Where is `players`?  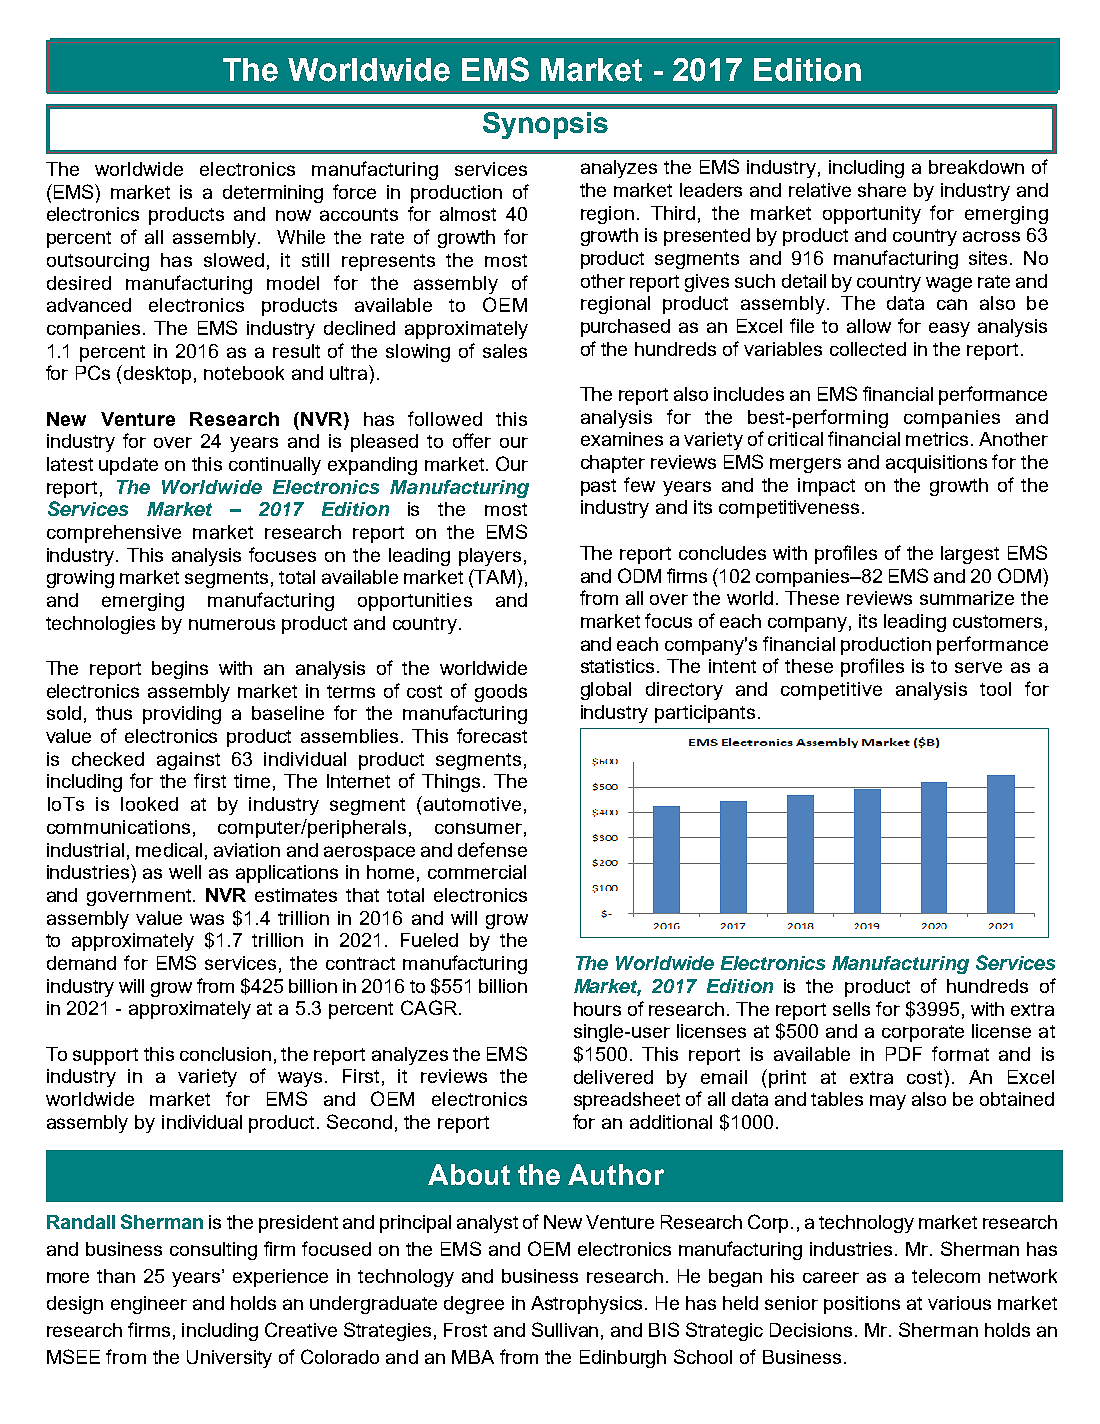 players is located at coordinates (490, 557).
